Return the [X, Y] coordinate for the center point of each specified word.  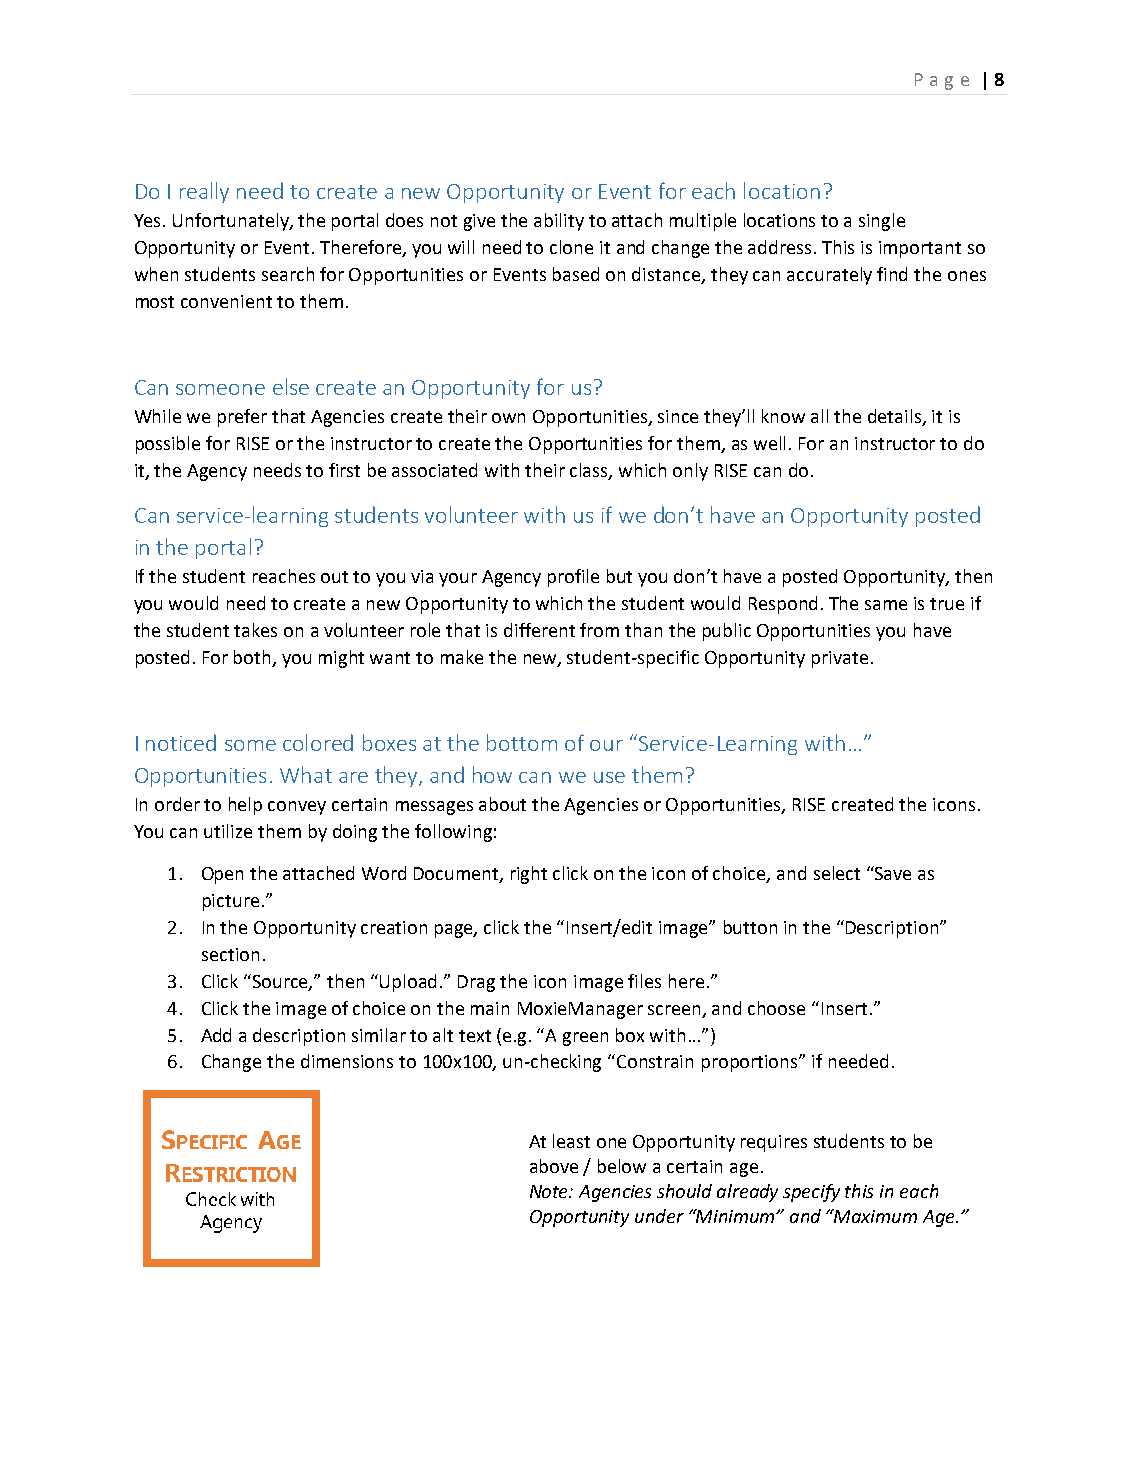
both [252, 657]
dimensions [347, 1061]
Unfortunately [232, 222]
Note [550, 1191]
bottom [522, 742]
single [882, 222]
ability [559, 222]
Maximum [874, 1216]
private [840, 659]
